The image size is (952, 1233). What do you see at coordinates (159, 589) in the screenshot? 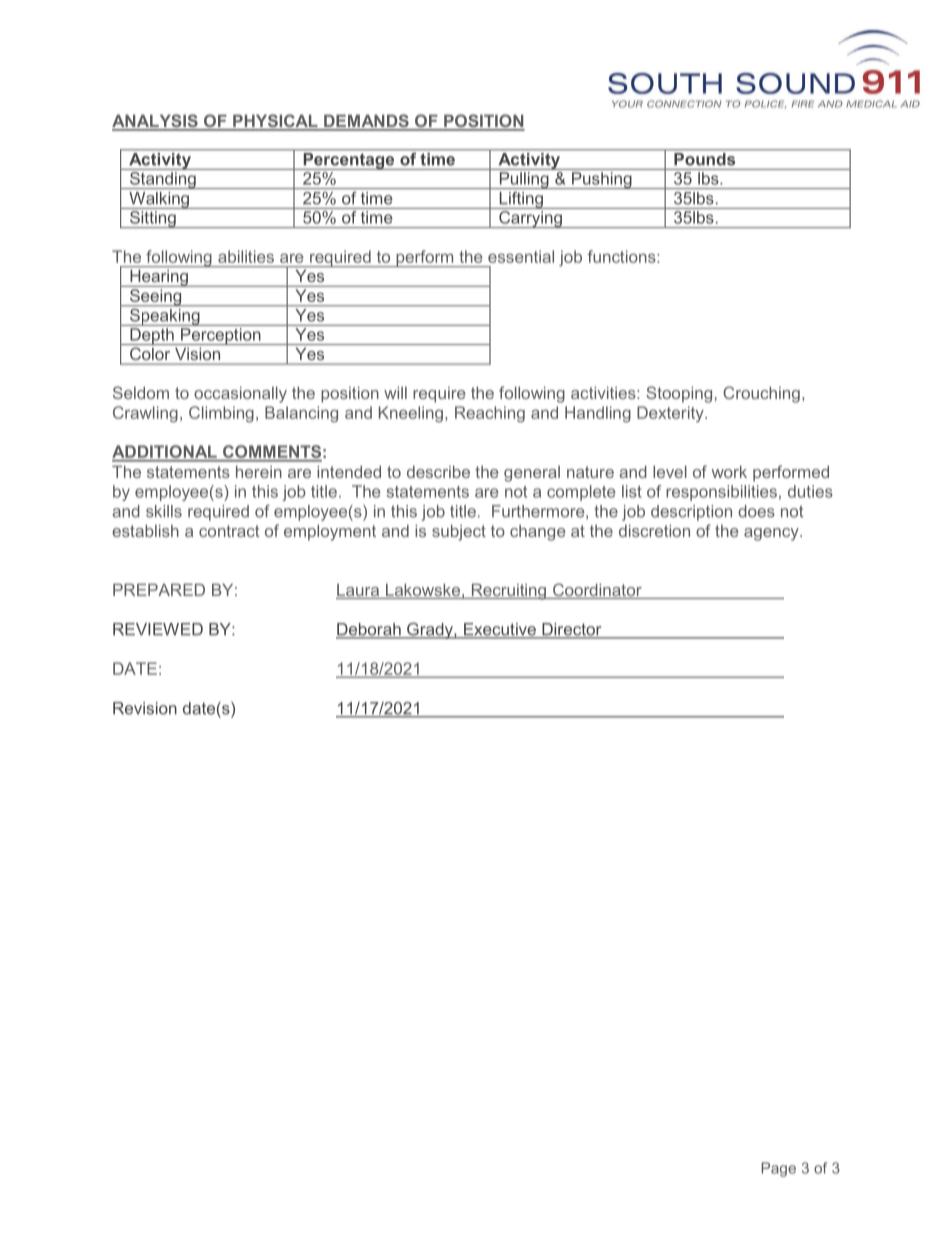
I see `PREPARED` at bounding box center [159, 589].
